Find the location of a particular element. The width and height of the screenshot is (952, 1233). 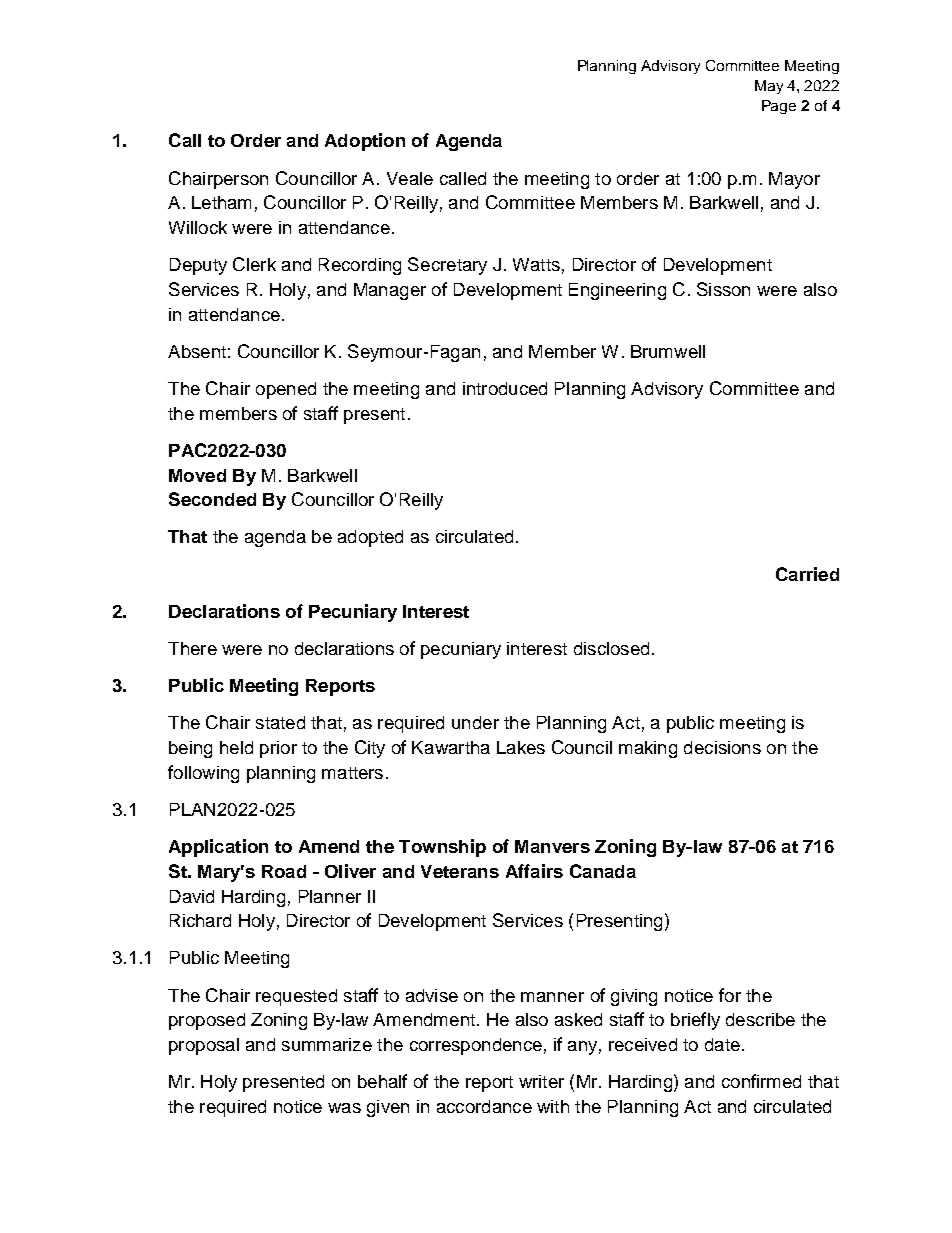

adopted is located at coordinates (370, 538).
